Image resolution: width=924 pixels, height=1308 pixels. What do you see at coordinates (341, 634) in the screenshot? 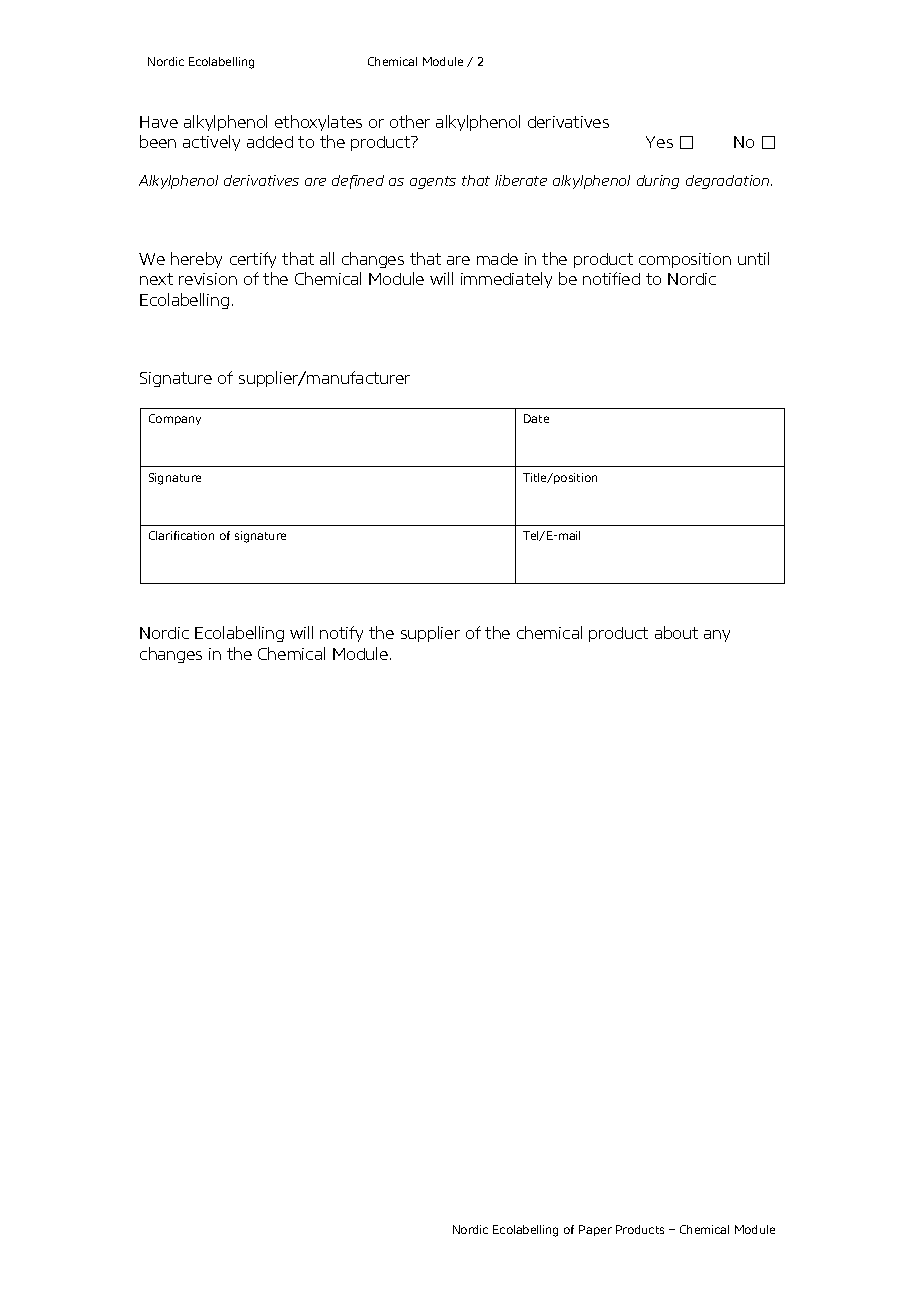
I see `notify` at bounding box center [341, 634].
